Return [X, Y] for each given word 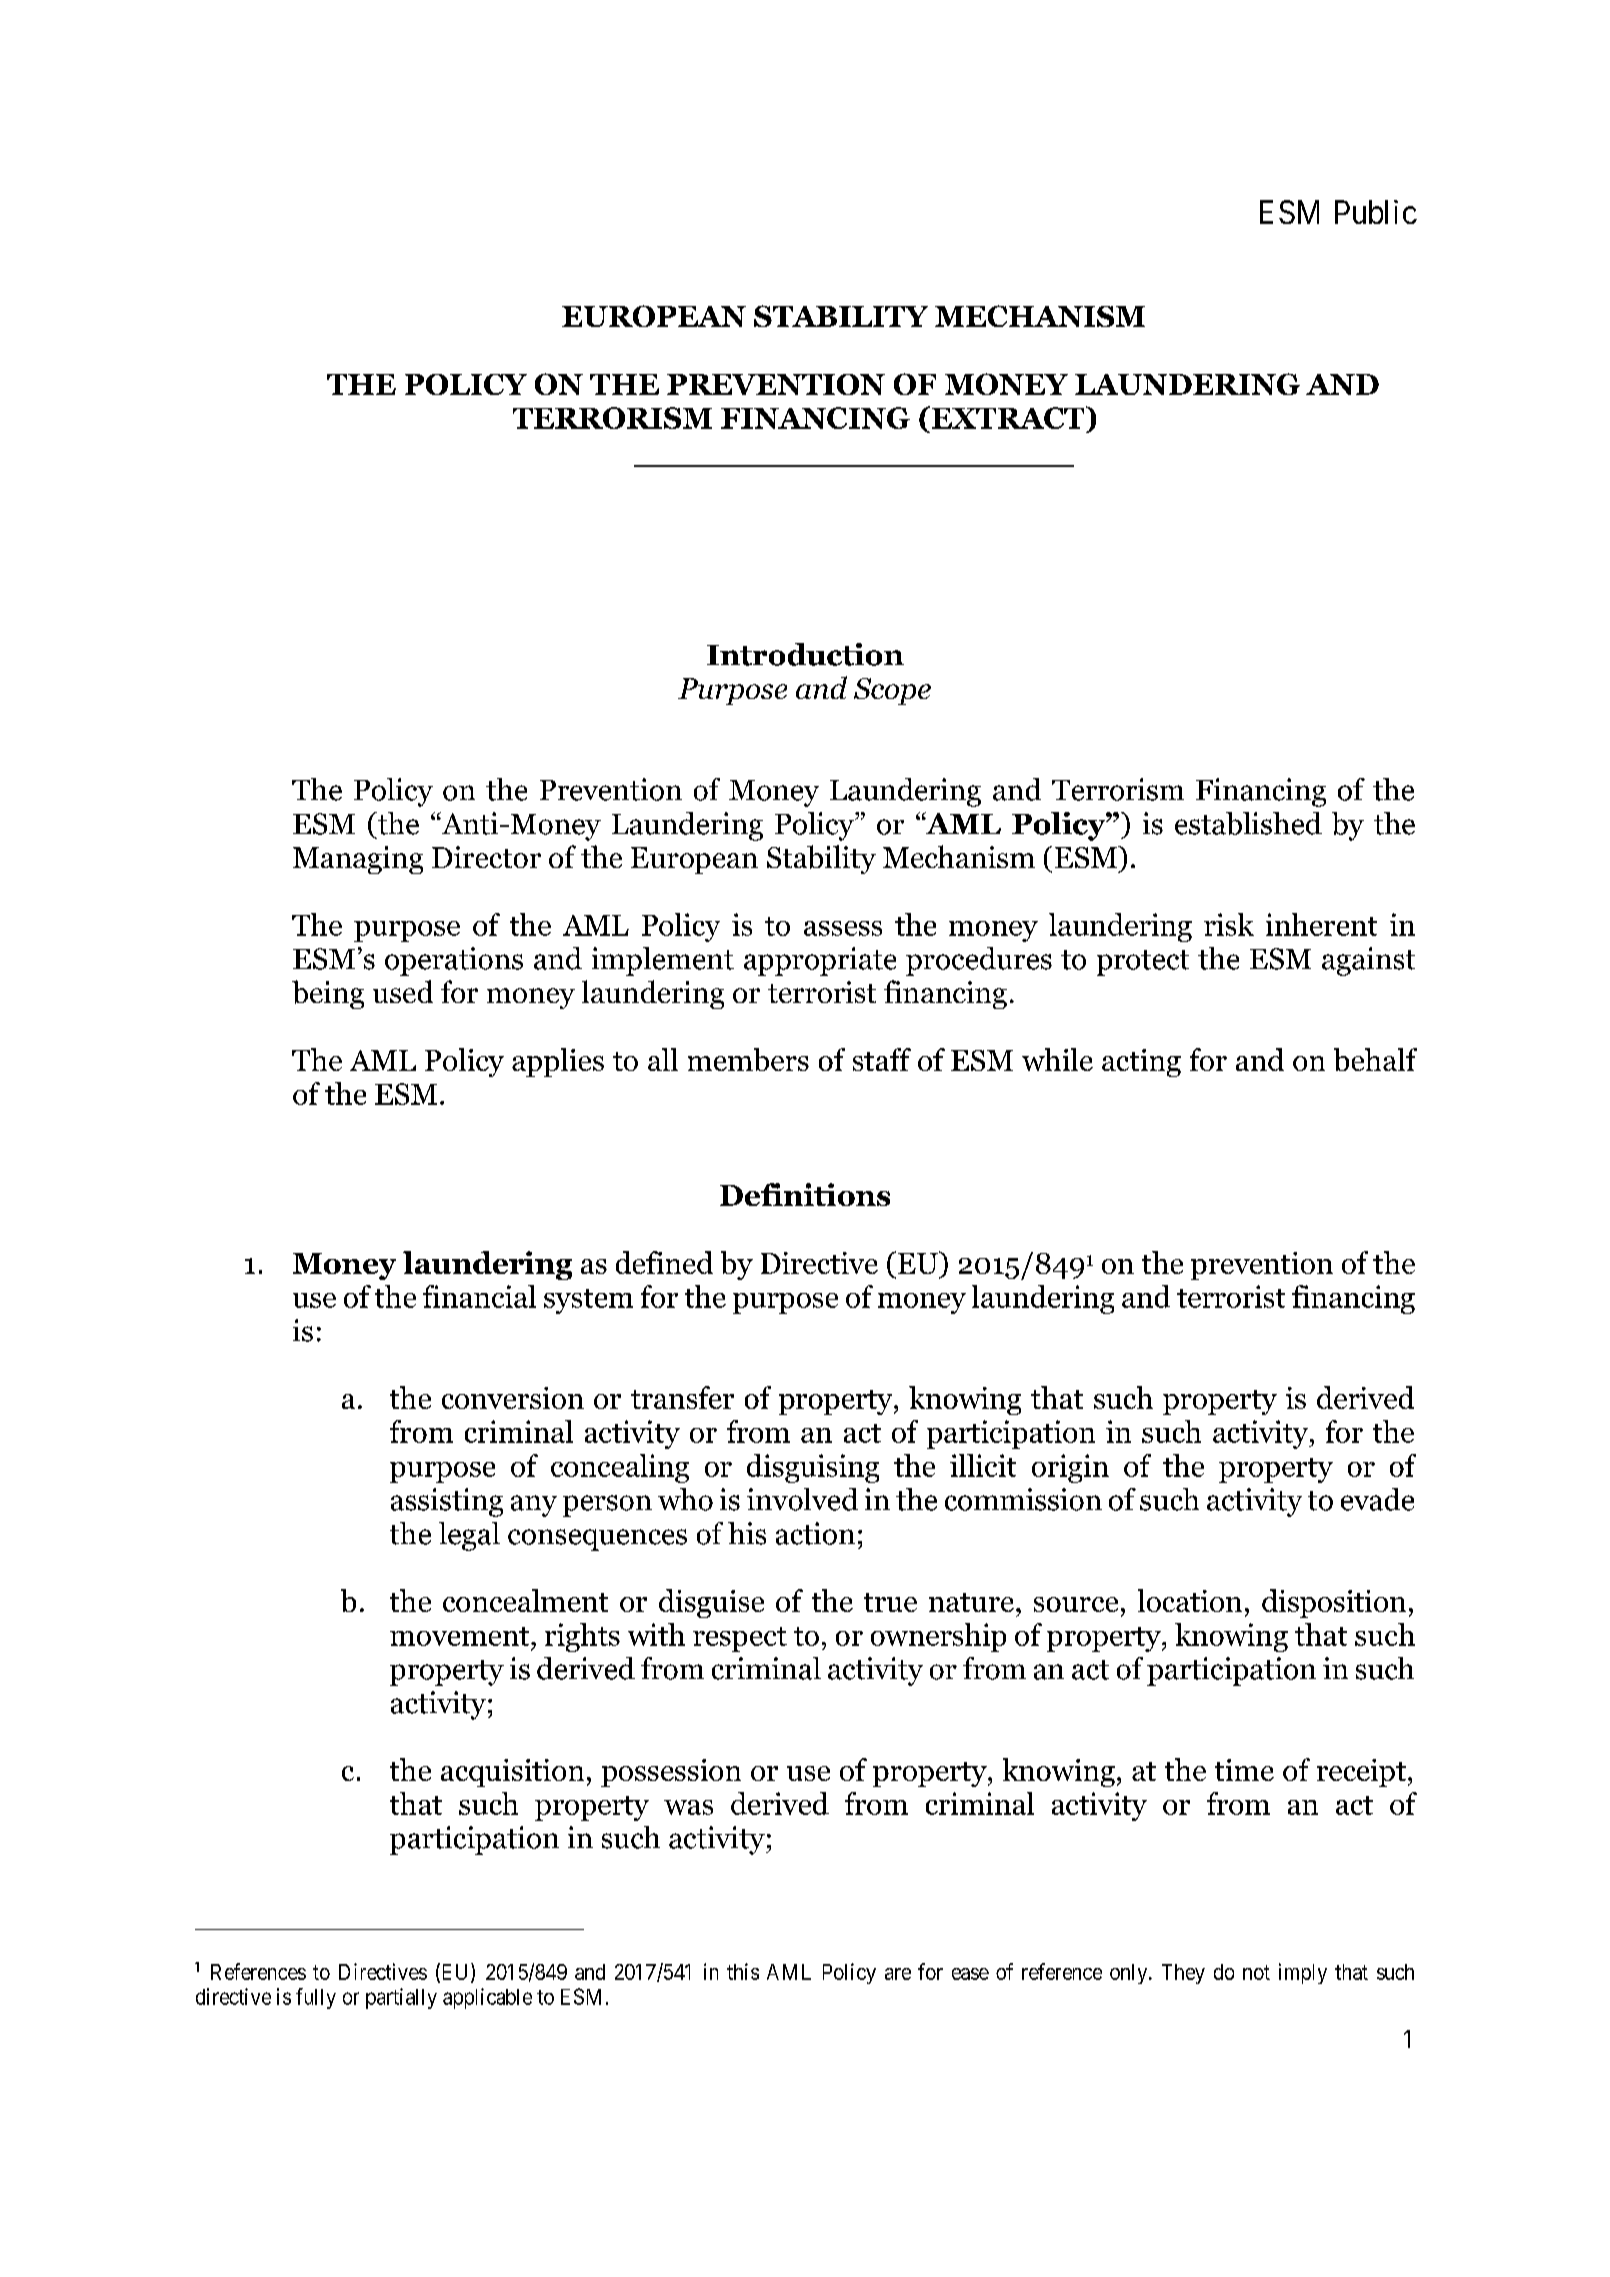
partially [401, 1998]
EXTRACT [1008, 417]
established [1248, 823]
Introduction [805, 654]
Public [1376, 212]
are [898, 1974]
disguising [813, 1468]
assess [843, 928]
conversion [513, 1398]
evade [1377, 1499]
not [1256, 1972]
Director [486, 857]
